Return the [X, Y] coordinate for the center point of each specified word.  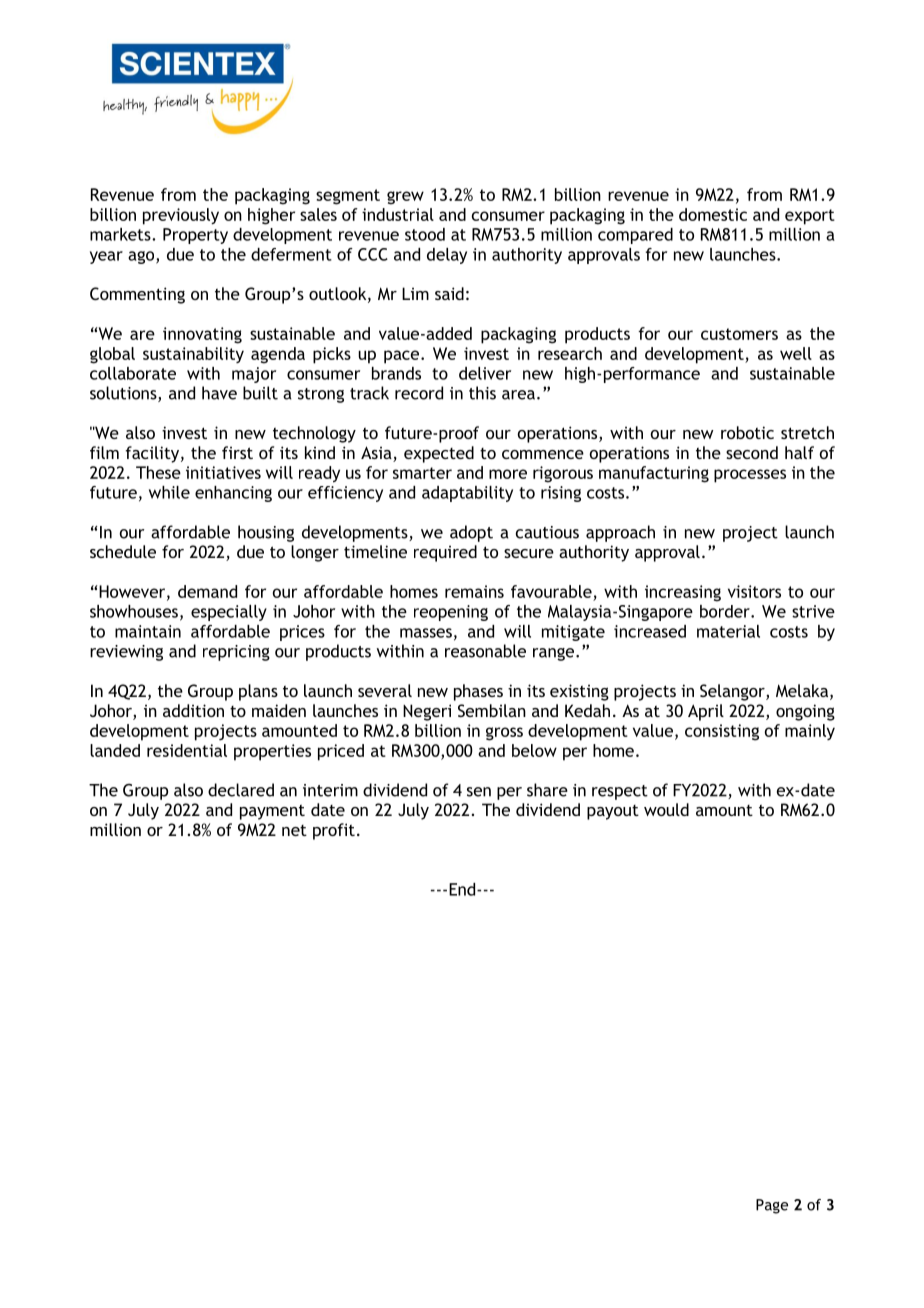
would [666, 809]
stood [425, 234]
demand [207, 591]
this [482, 393]
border [726, 611]
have [219, 393]
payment [272, 812]
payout [613, 812]
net [294, 830]
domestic [713, 214]
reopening [451, 613]
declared [241, 790]
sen [479, 792]
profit [334, 831]
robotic [747, 432]
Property [195, 236]
